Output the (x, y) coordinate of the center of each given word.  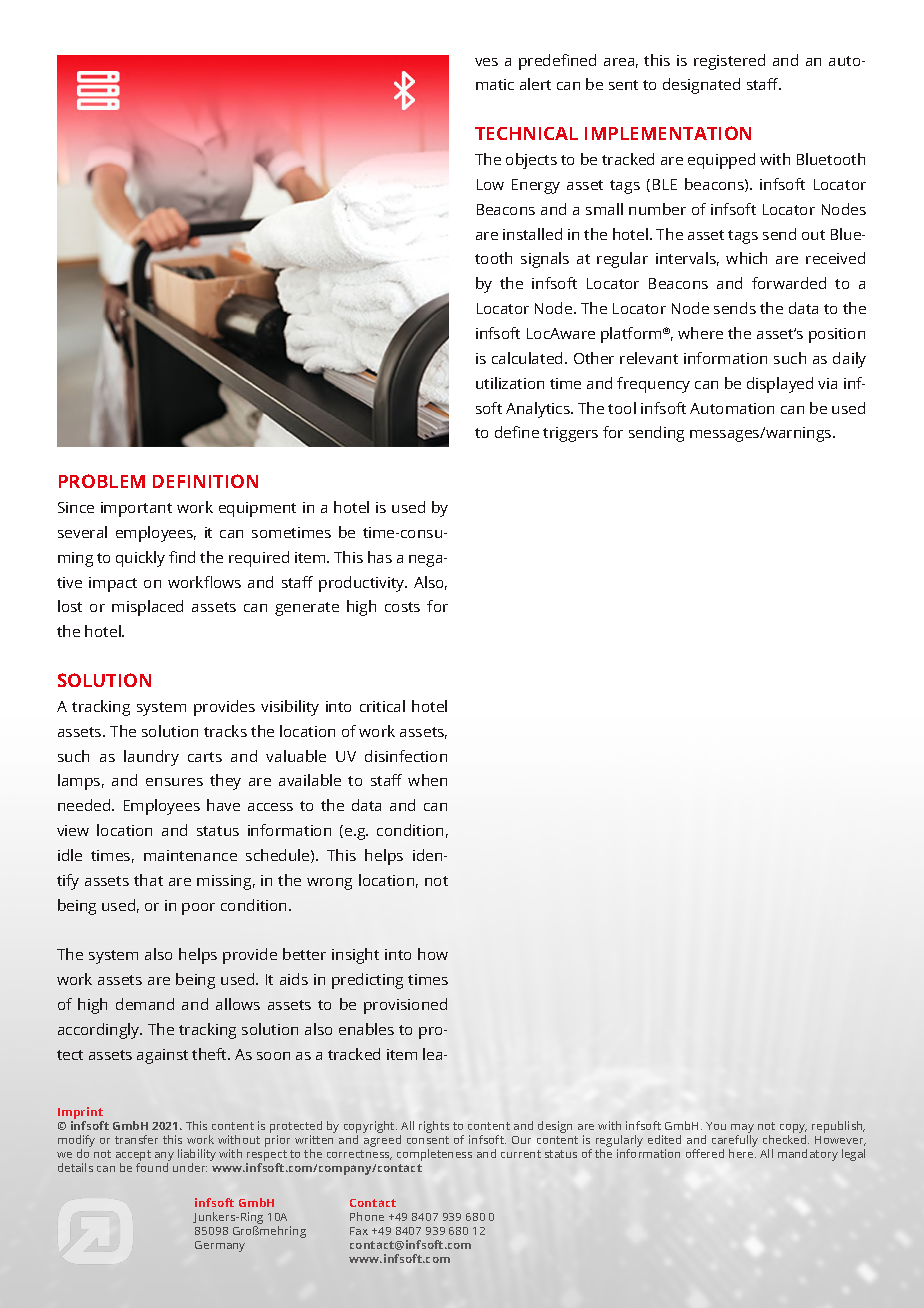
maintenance (190, 855)
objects (531, 161)
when (427, 780)
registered (729, 62)
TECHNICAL (526, 133)
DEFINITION (205, 481)
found (152, 1167)
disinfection (406, 756)
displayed (780, 385)
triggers (570, 434)
